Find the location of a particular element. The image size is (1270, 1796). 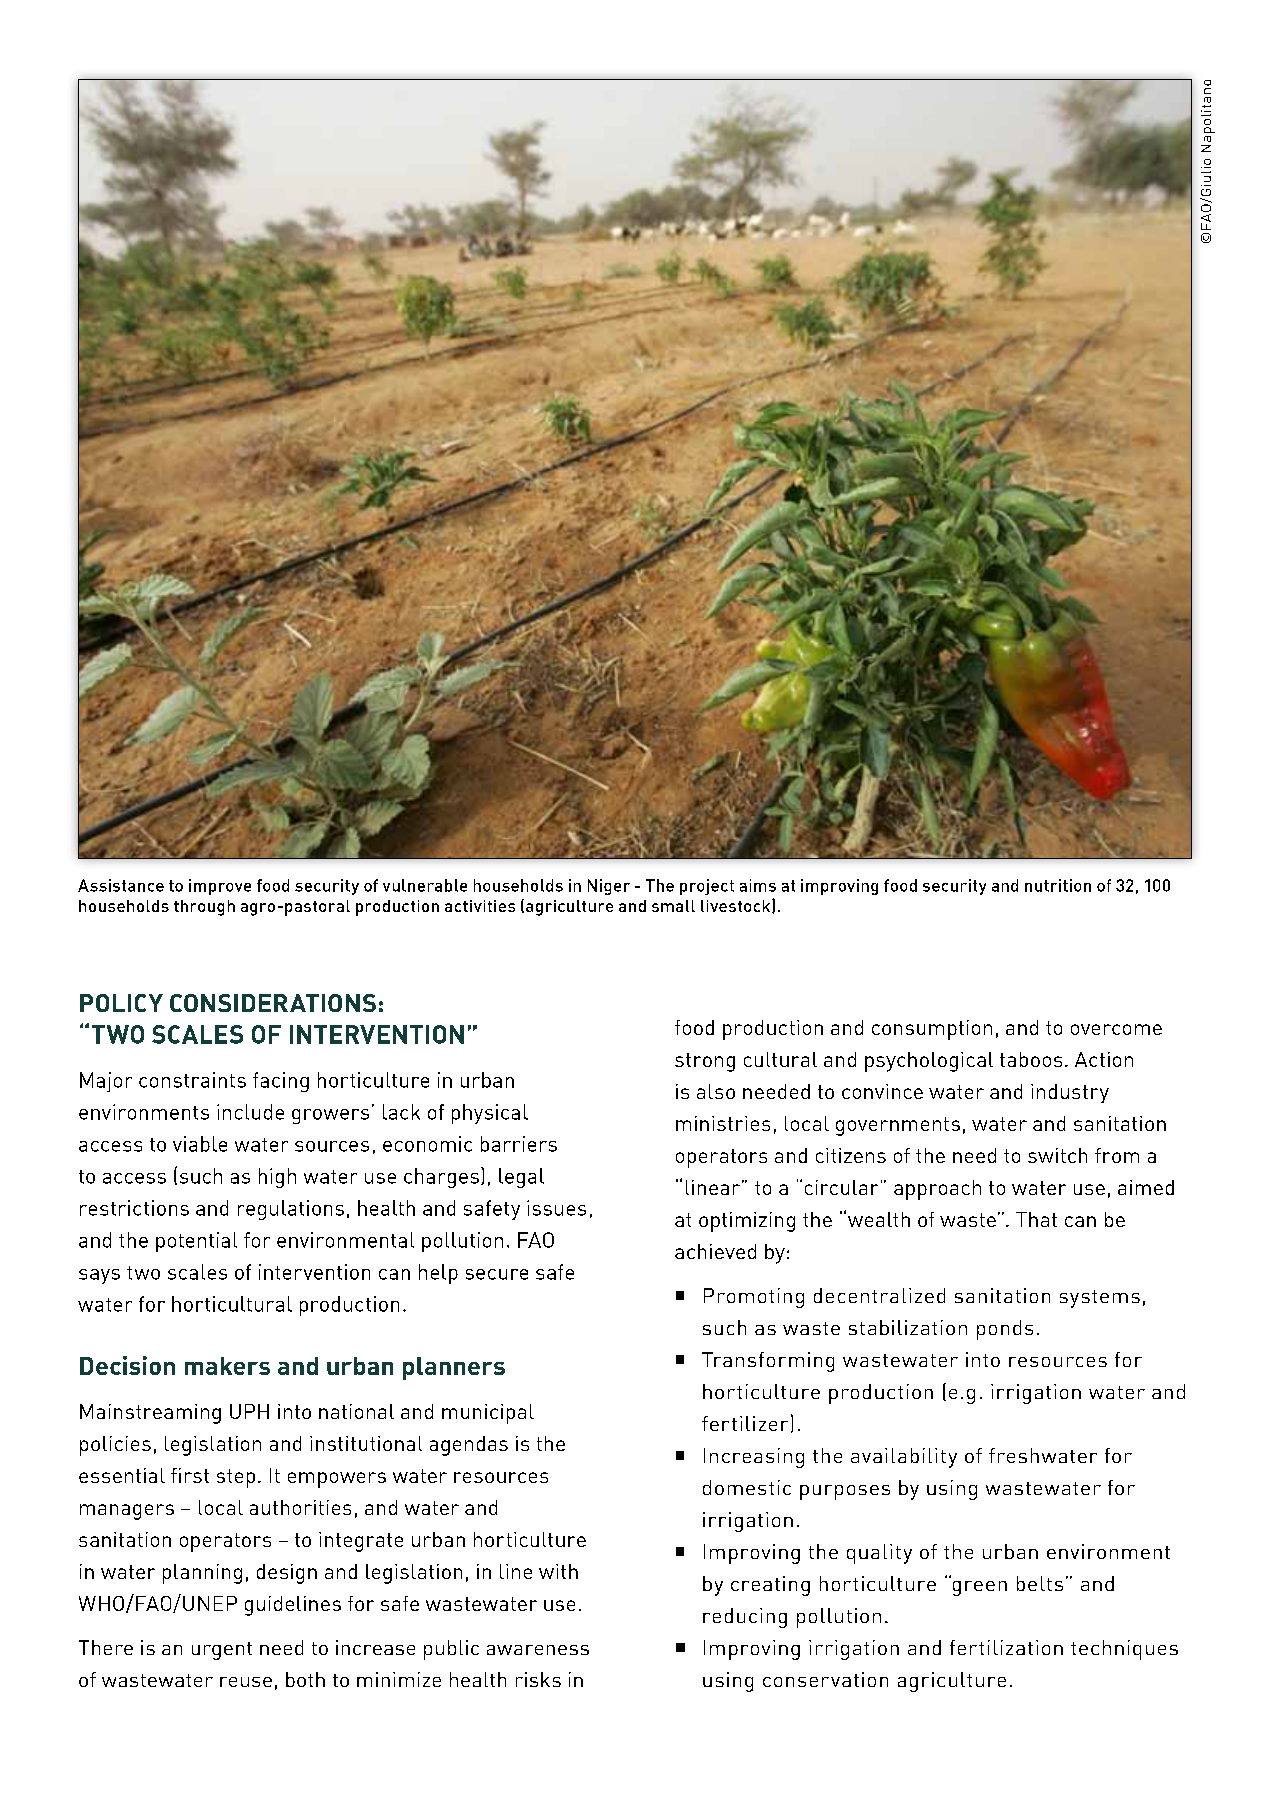

fertilizer is located at coordinates (745, 1423).
